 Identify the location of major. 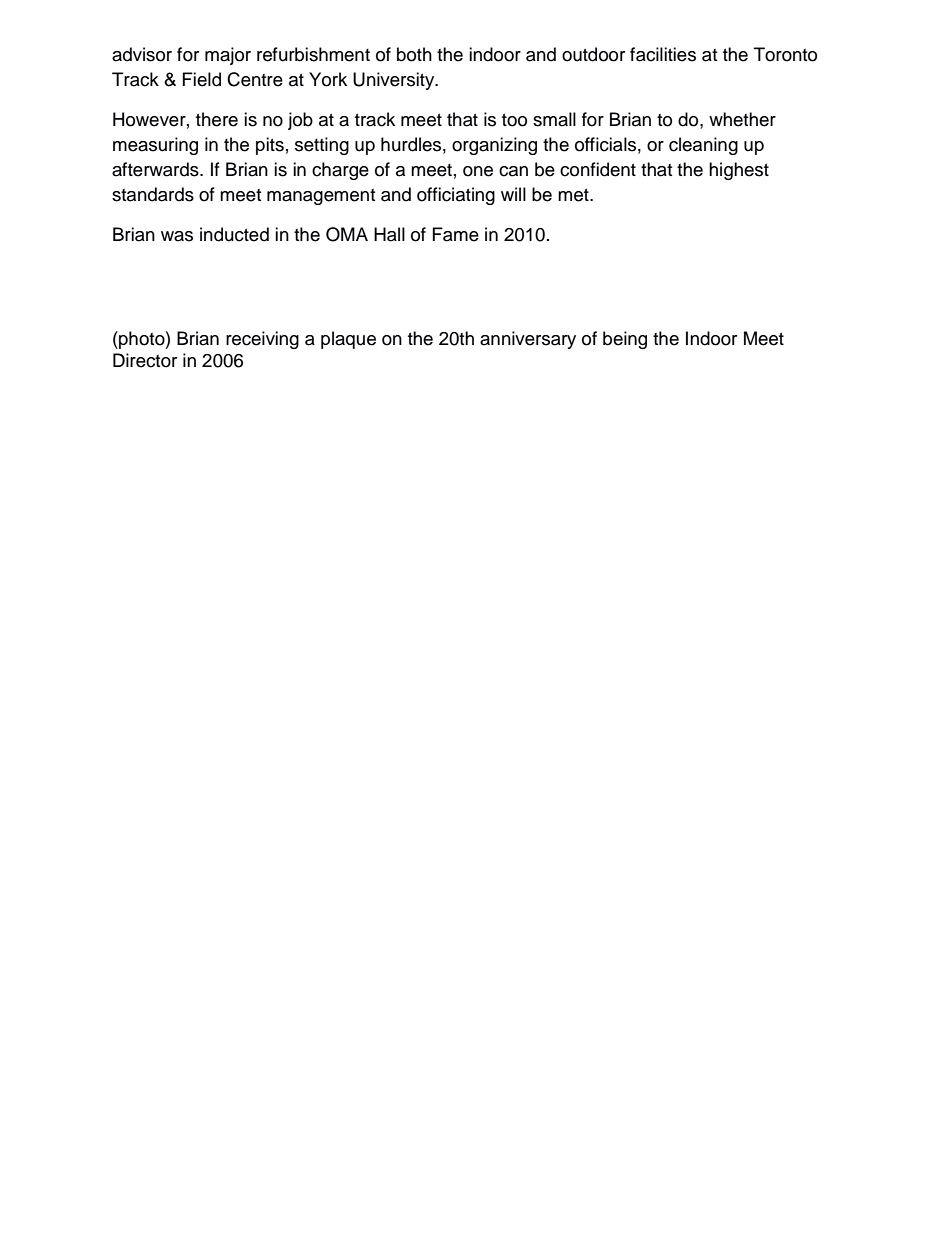
(228, 56).
